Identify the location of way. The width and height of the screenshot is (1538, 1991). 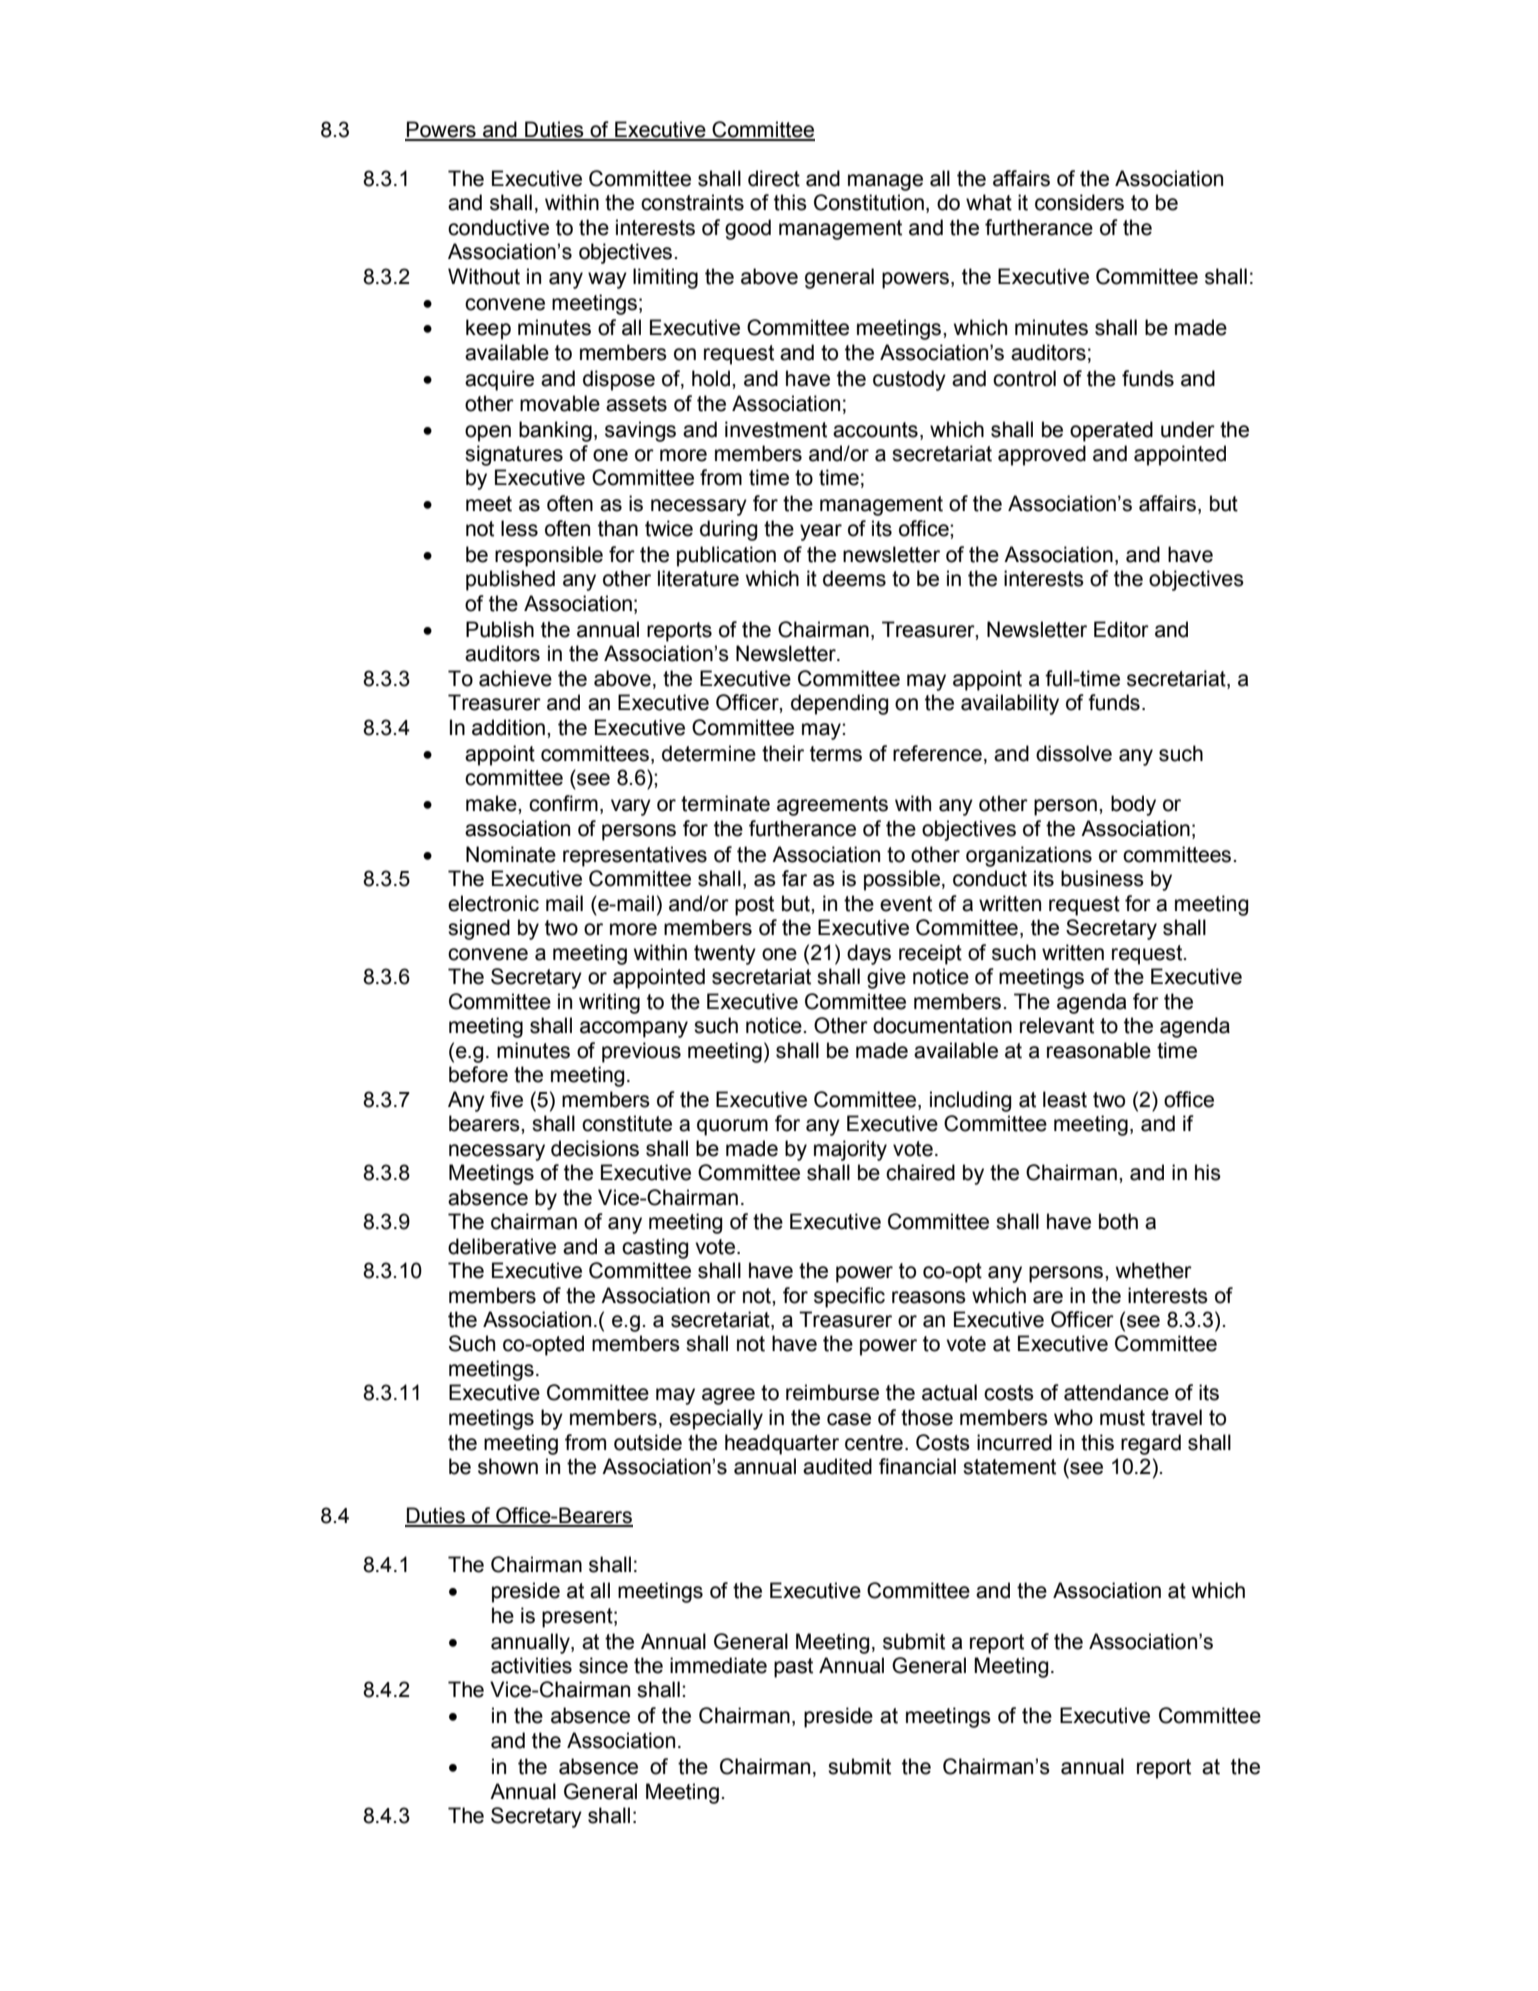
(607, 280).
